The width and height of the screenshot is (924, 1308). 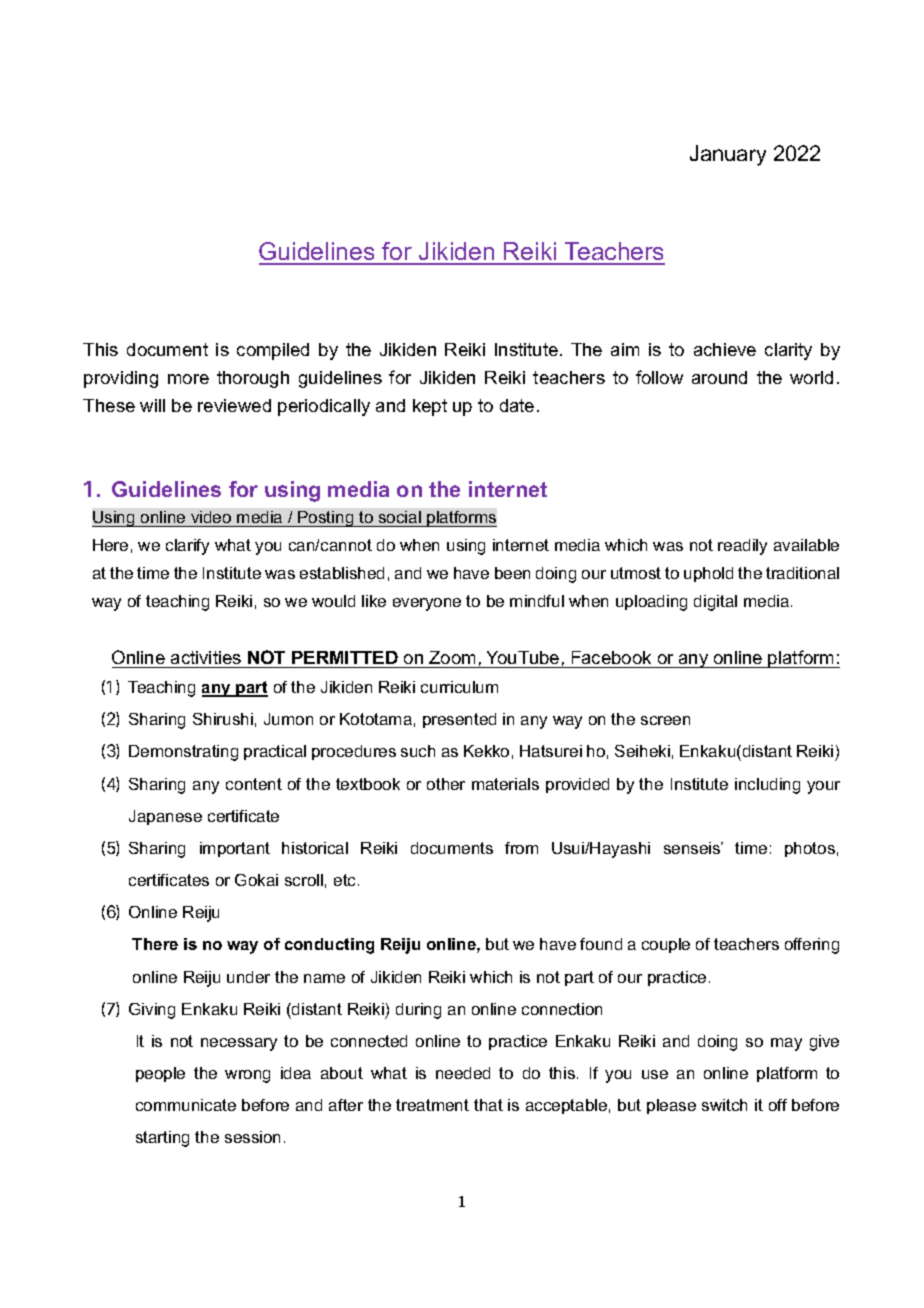 I want to click on readily, so click(x=742, y=547).
